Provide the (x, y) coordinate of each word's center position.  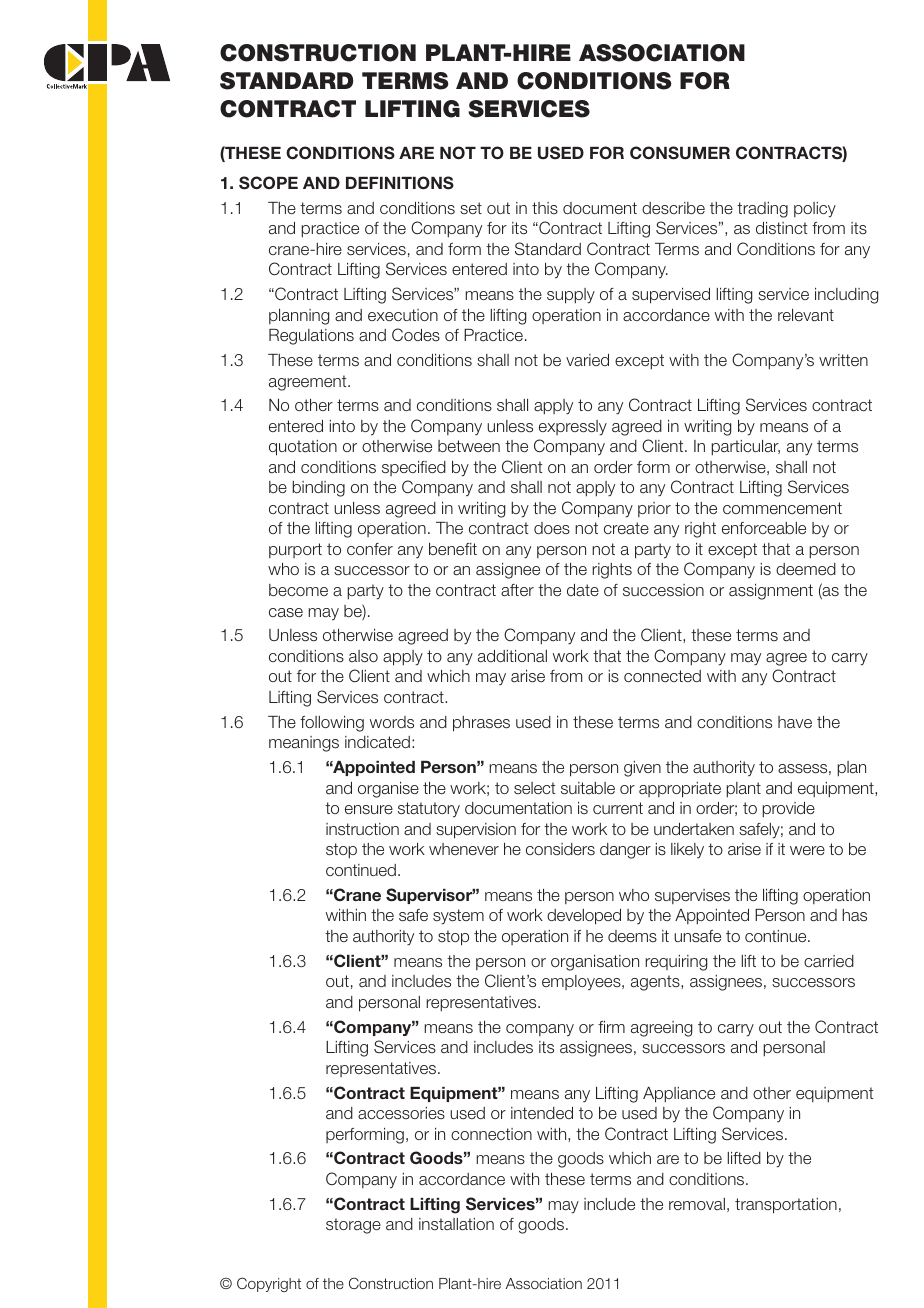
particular (745, 448)
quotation (303, 448)
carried (829, 961)
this (545, 208)
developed (584, 917)
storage (353, 1226)
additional (512, 656)
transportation (786, 1206)
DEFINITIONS (400, 183)
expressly (573, 428)
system (458, 917)
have (795, 722)
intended (542, 1113)
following (332, 724)
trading (762, 210)
